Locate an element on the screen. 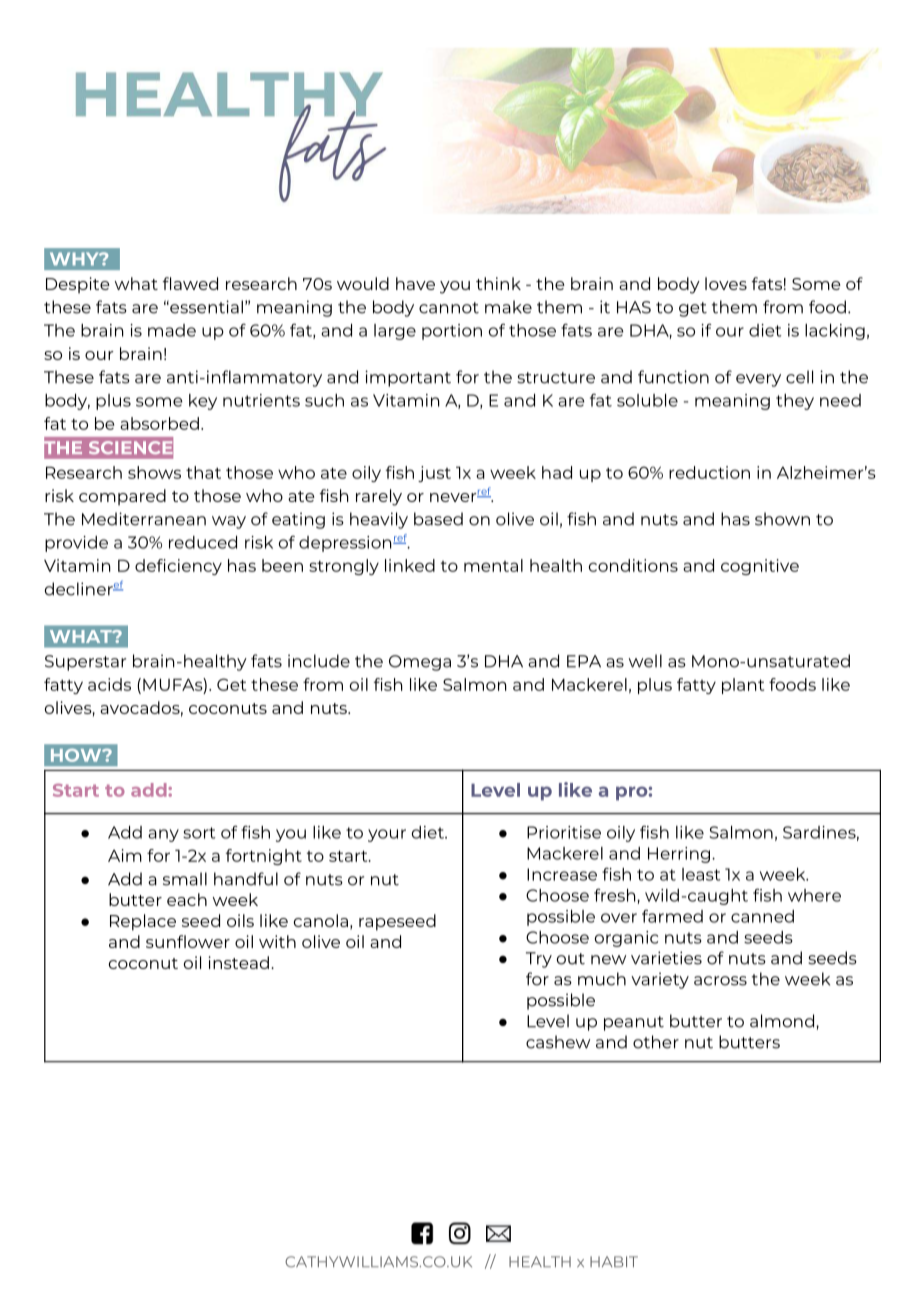 This screenshot has width=924, height=1308. made is located at coordinates (172, 330).
